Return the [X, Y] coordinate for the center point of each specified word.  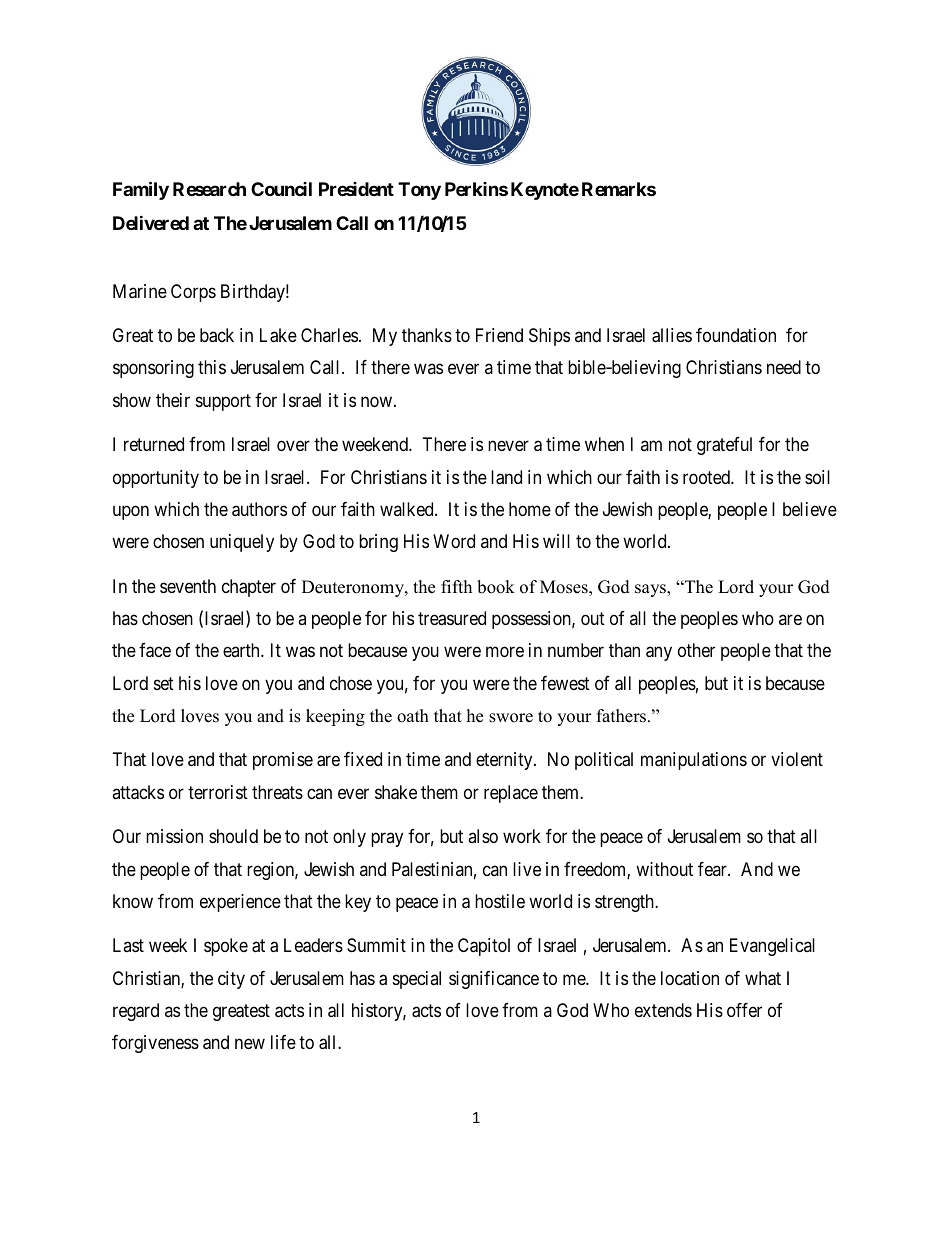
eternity [505, 761]
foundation [736, 335]
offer [744, 1010]
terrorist [218, 792]
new [250, 1044]
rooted [707, 477]
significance [494, 980]
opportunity [156, 479]
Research [209, 189]
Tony [419, 191]
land [506, 477]
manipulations [694, 761]
